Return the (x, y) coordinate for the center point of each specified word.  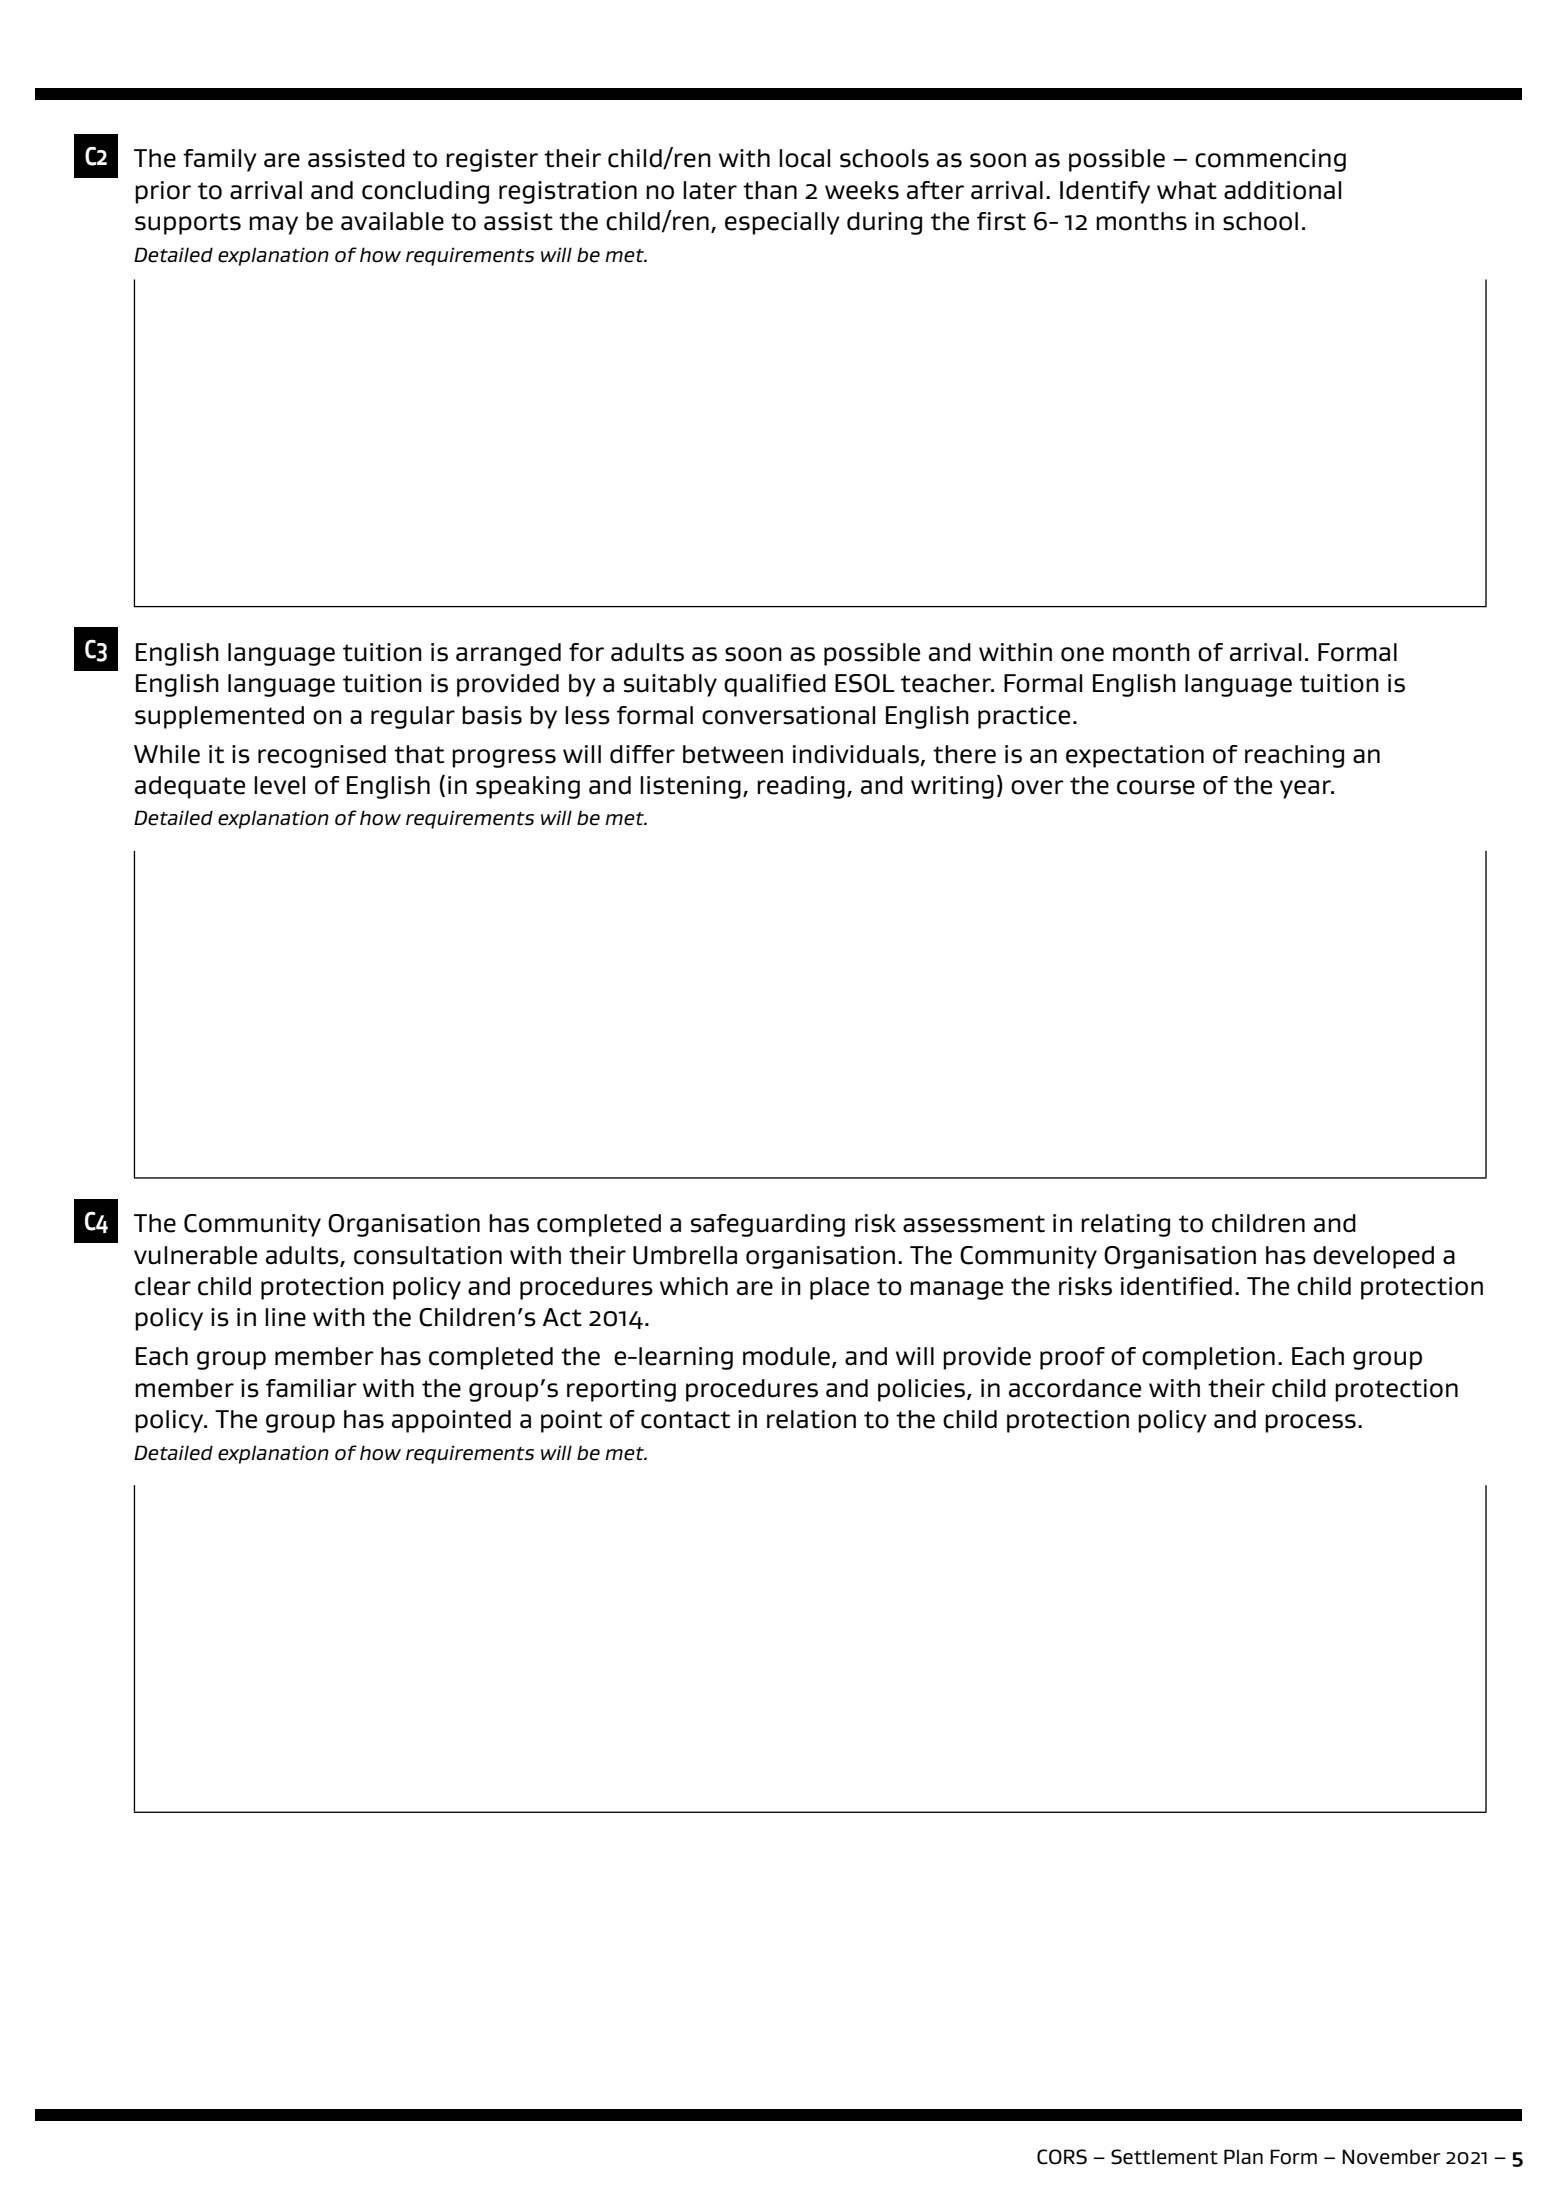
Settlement (1164, 2157)
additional (1282, 190)
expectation (1135, 756)
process (1310, 1423)
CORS (1062, 2157)
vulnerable (195, 1255)
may (273, 225)
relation (811, 1419)
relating (1125, 1225)
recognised (322, 756)
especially (782, 223)
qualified (775, 685)
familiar (311, 1388)
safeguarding (768, 1225)
